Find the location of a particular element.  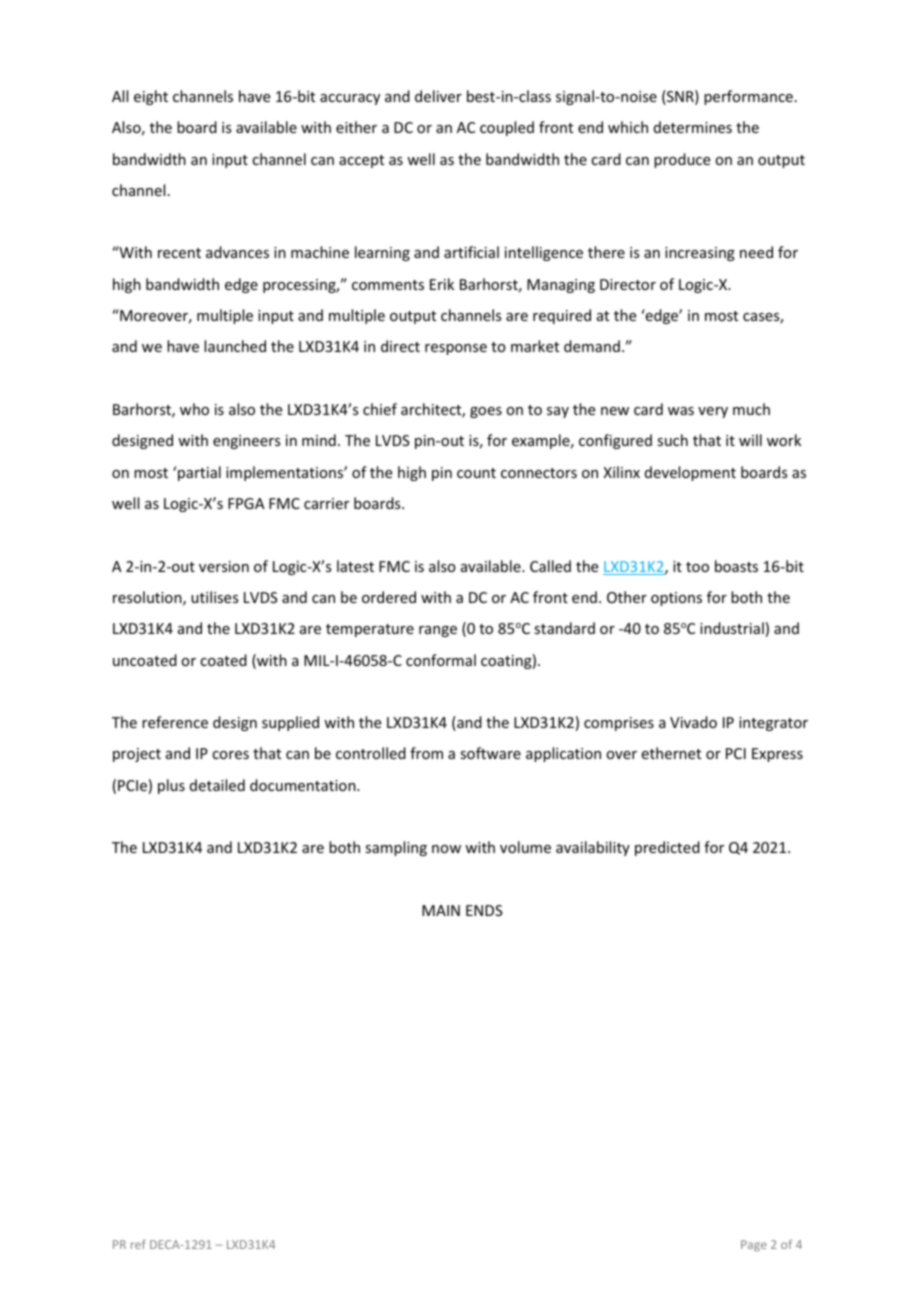

count is located at coordinates (476, 473).
